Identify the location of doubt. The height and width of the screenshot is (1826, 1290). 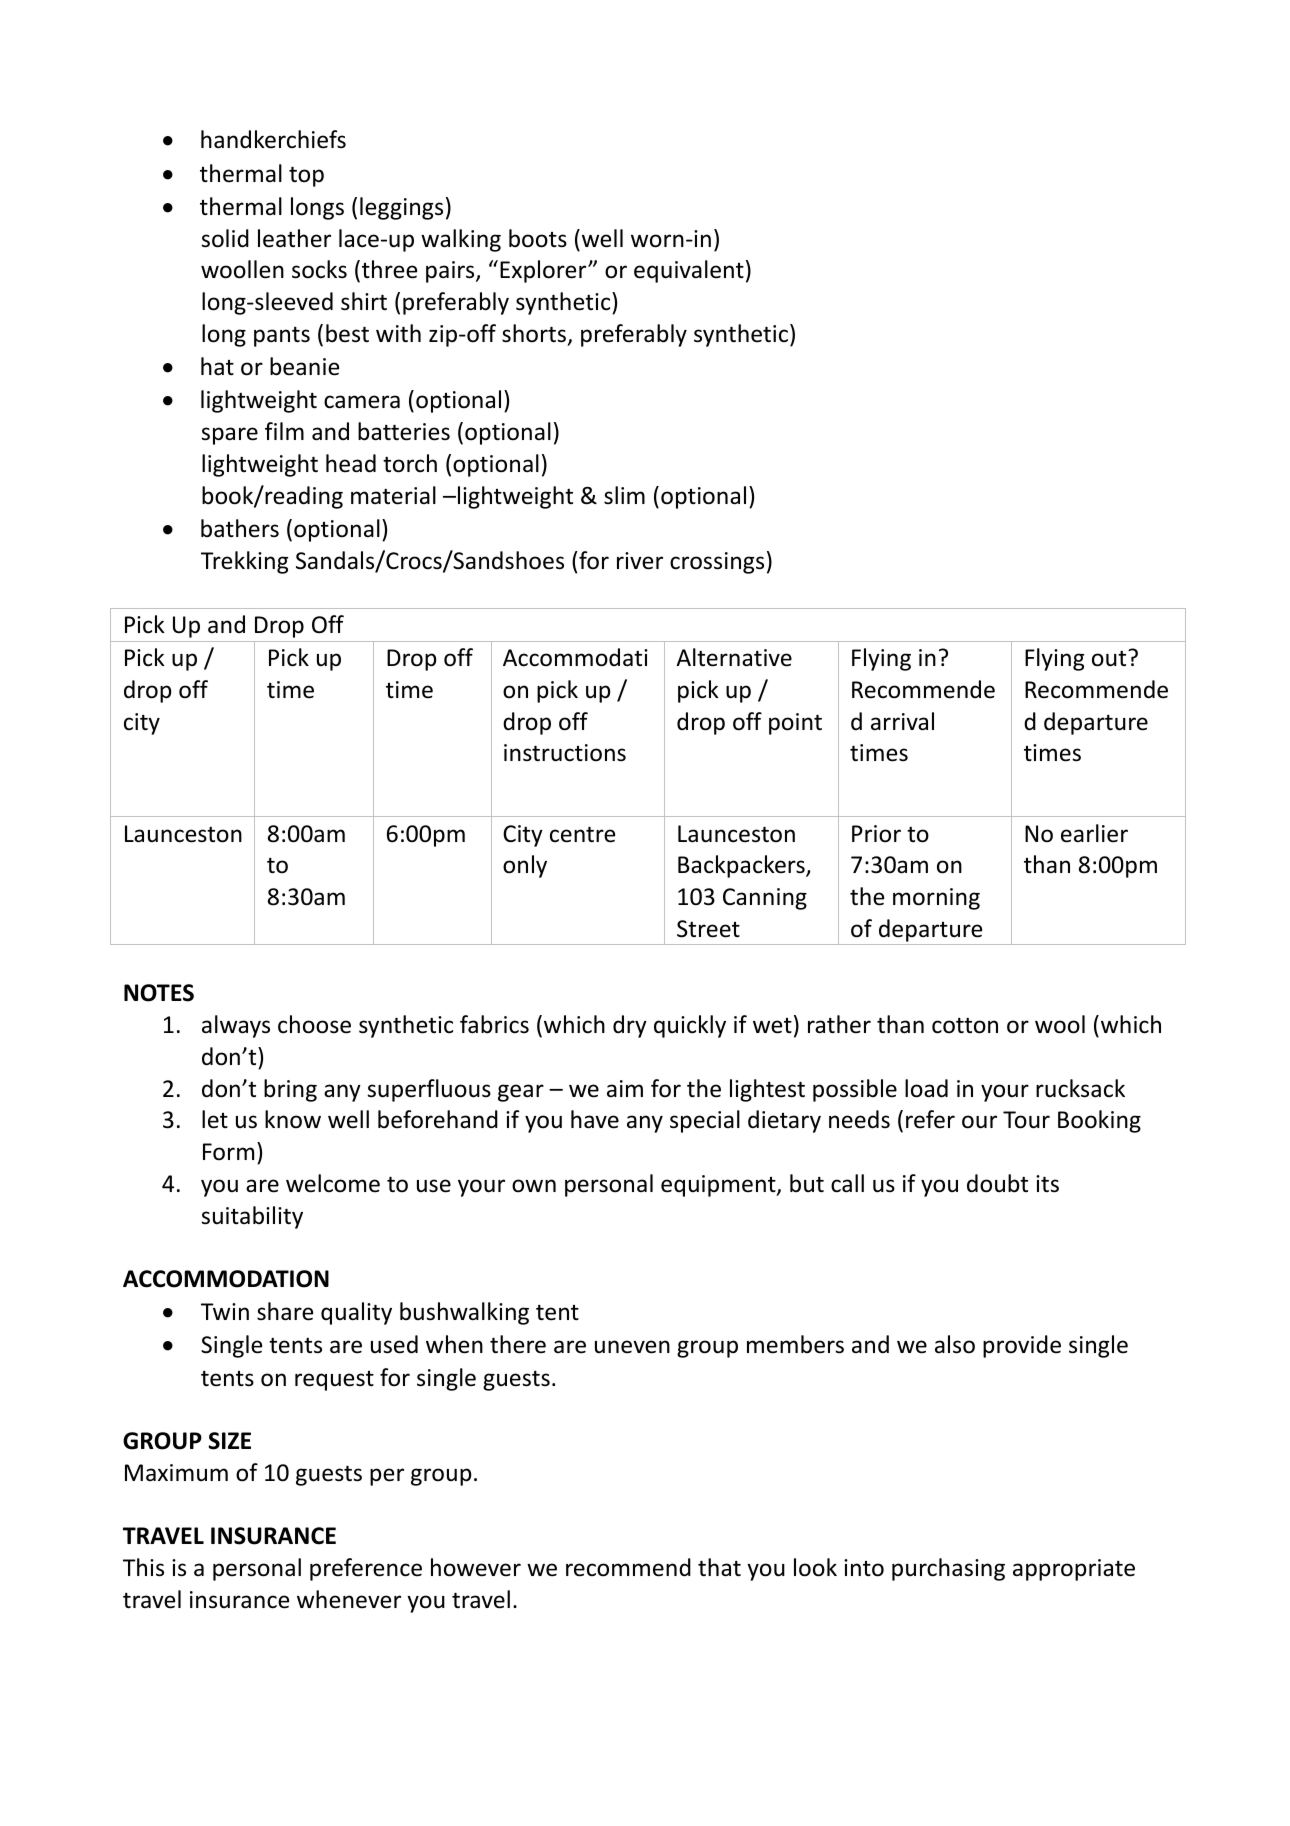
(997, 1183).
